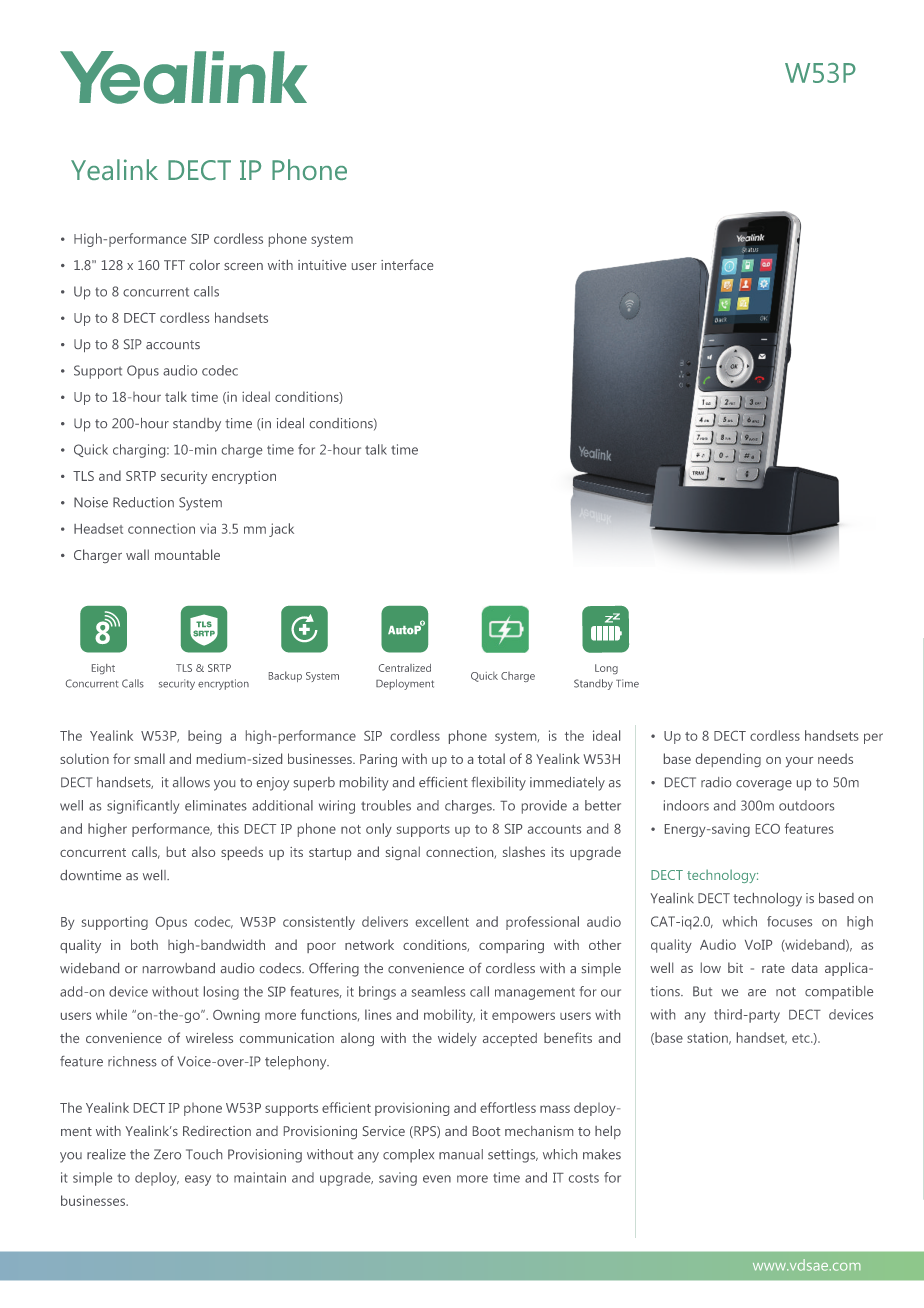  Describe the element at coordinates (768, 829) in the document. I see `ECO` at that location.
